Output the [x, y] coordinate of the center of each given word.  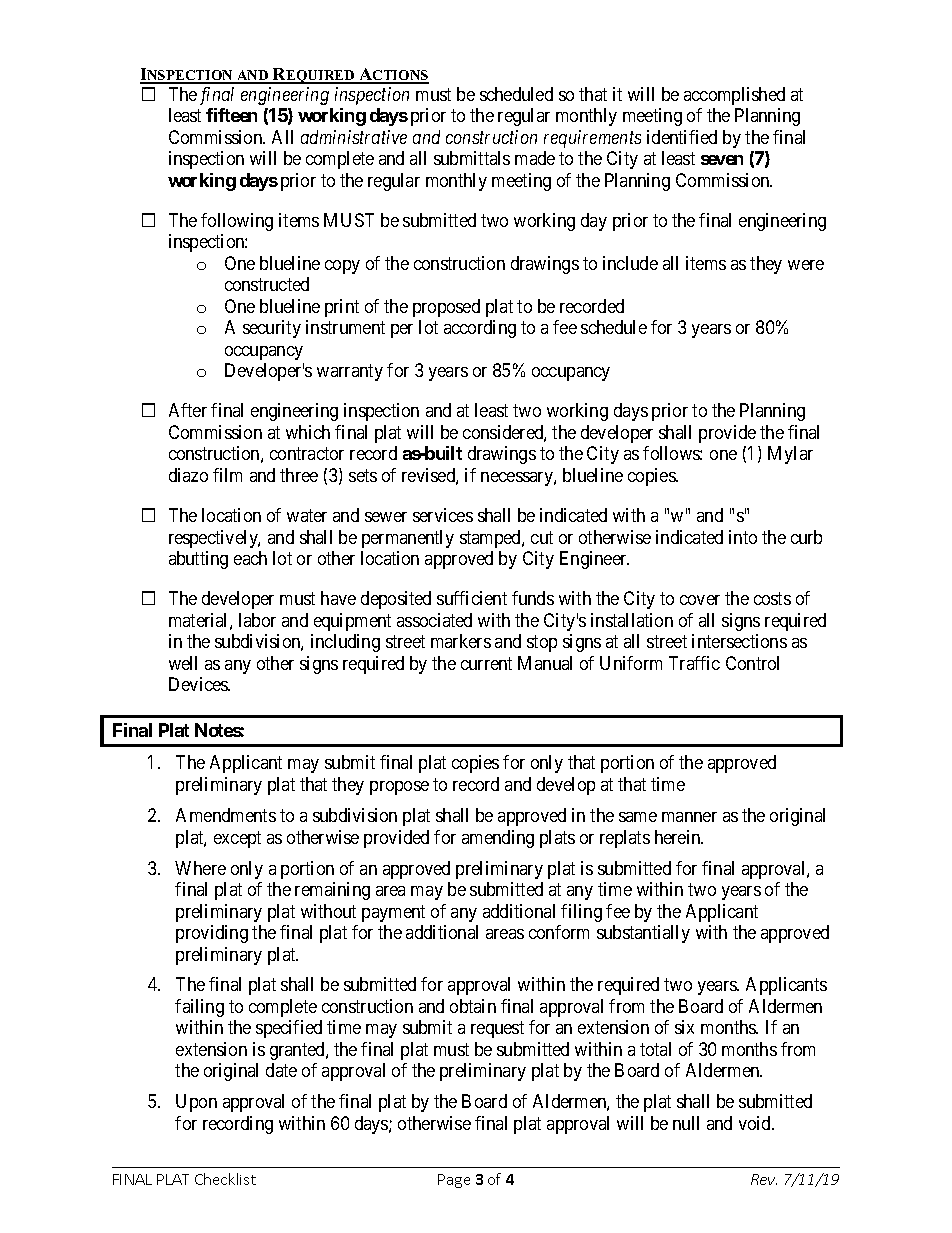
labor [257, 620]
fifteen [231, 115]
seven [722, 160]
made [535, 158]
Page [454, 1181]
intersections [739, 641]
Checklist [225, 1179]
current [486, 663]
